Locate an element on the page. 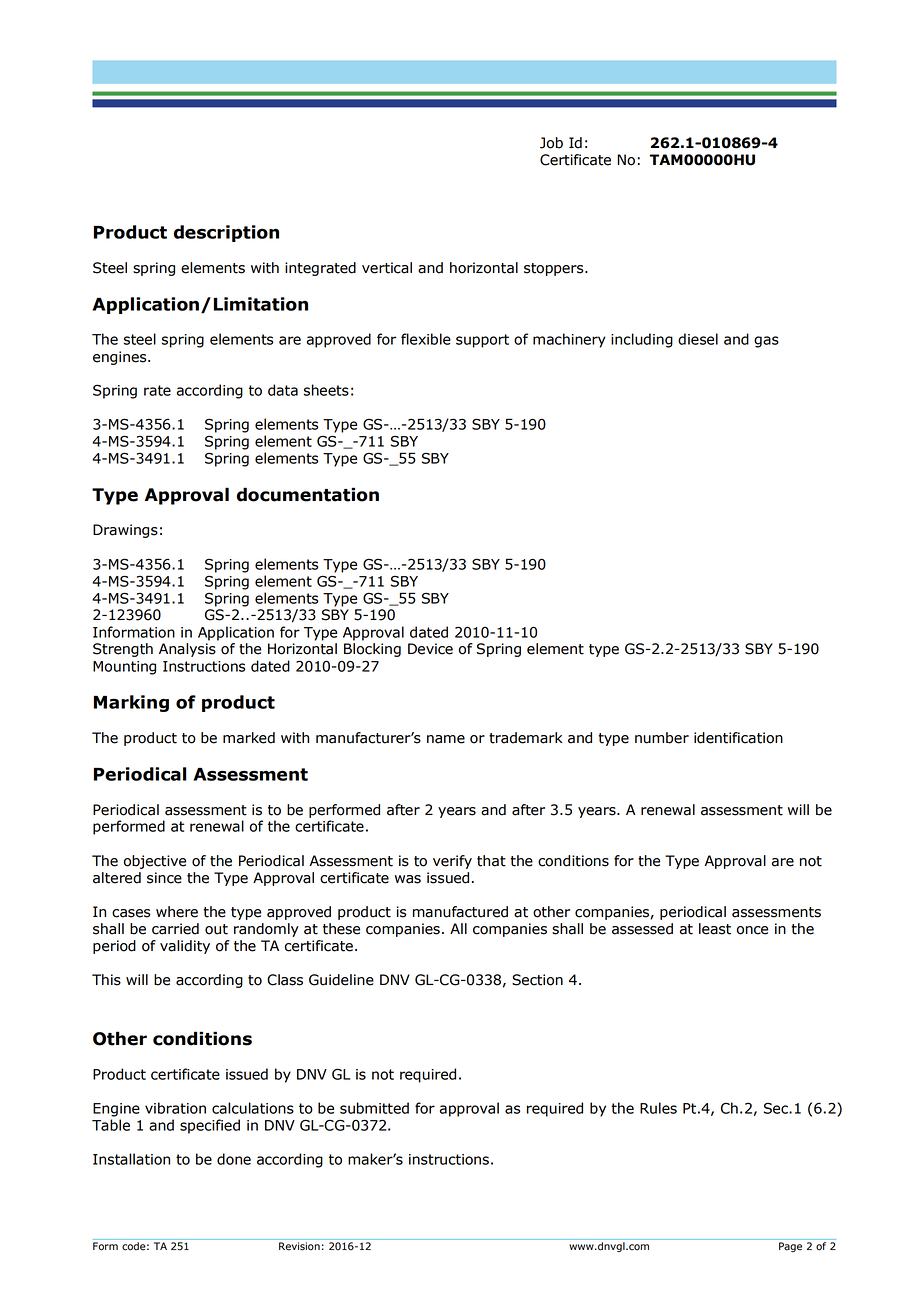  description is located at coordinates (226, 233).
